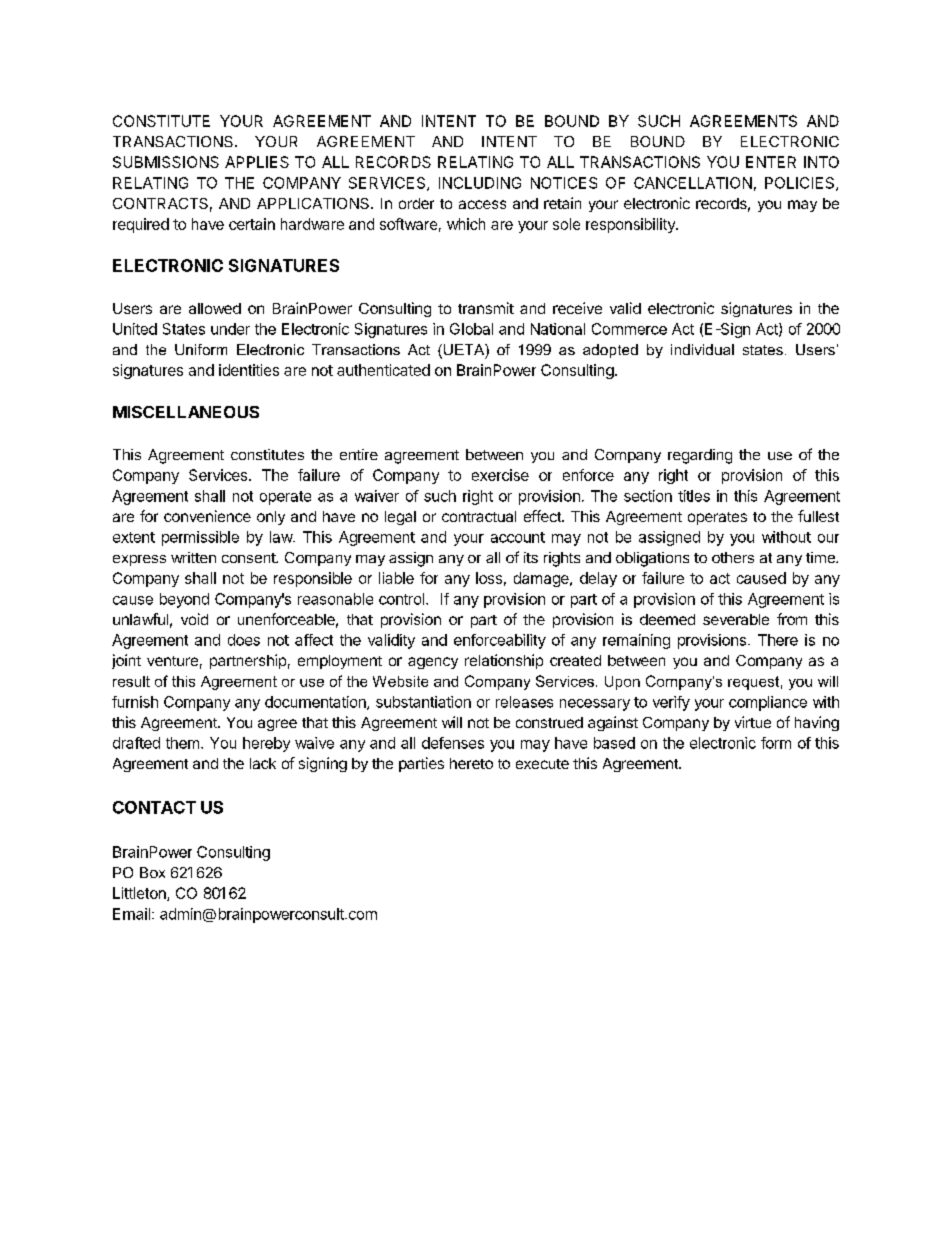 Image resolution: width=952 pixels, height=1233 pixels. What do you see at coordinates (480, 183) in the screenshot?
I see `INCLUDING` at bounding box center [480, 183].
